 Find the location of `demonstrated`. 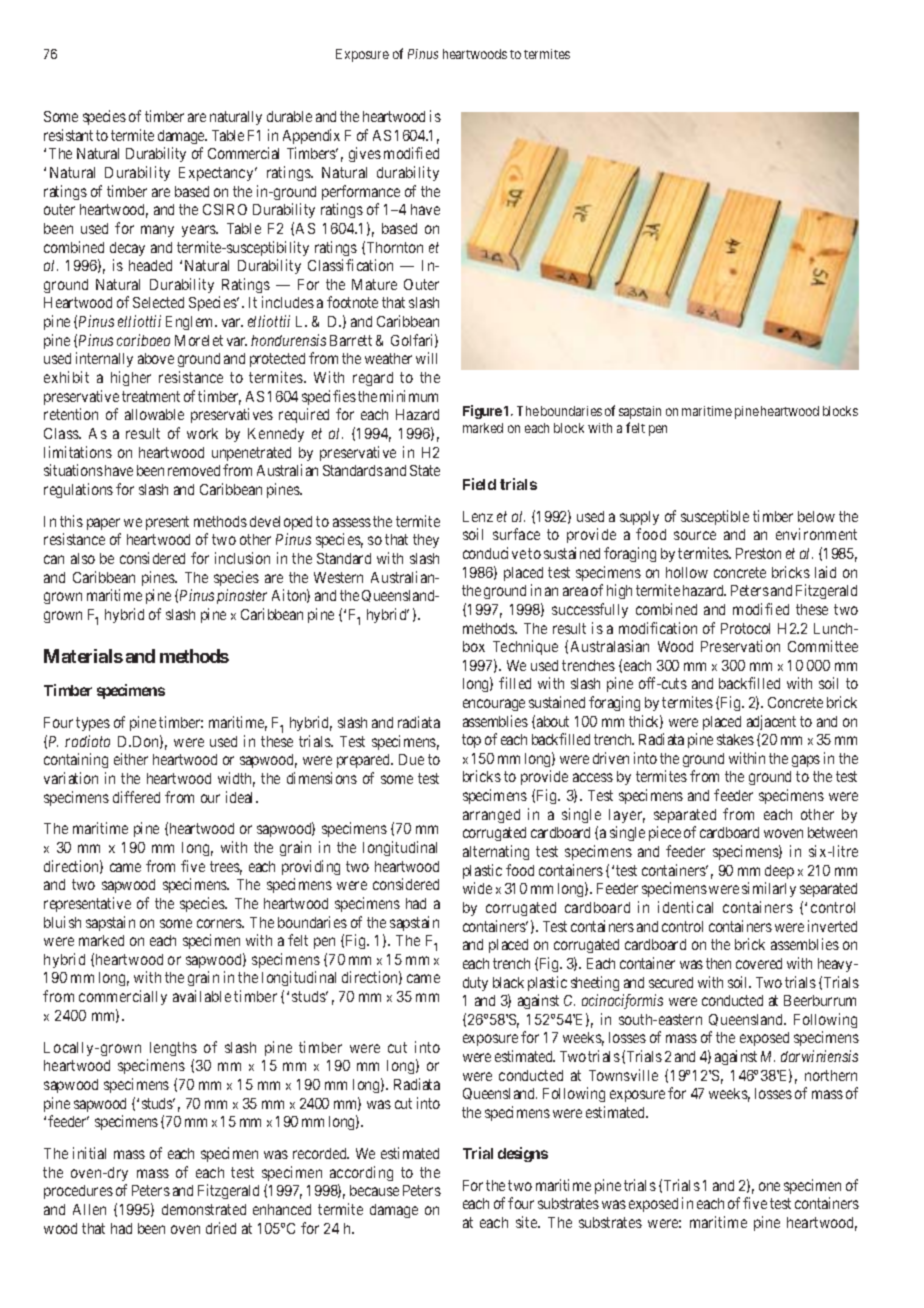

demonstrated is located at coordinates (204, 1209).
